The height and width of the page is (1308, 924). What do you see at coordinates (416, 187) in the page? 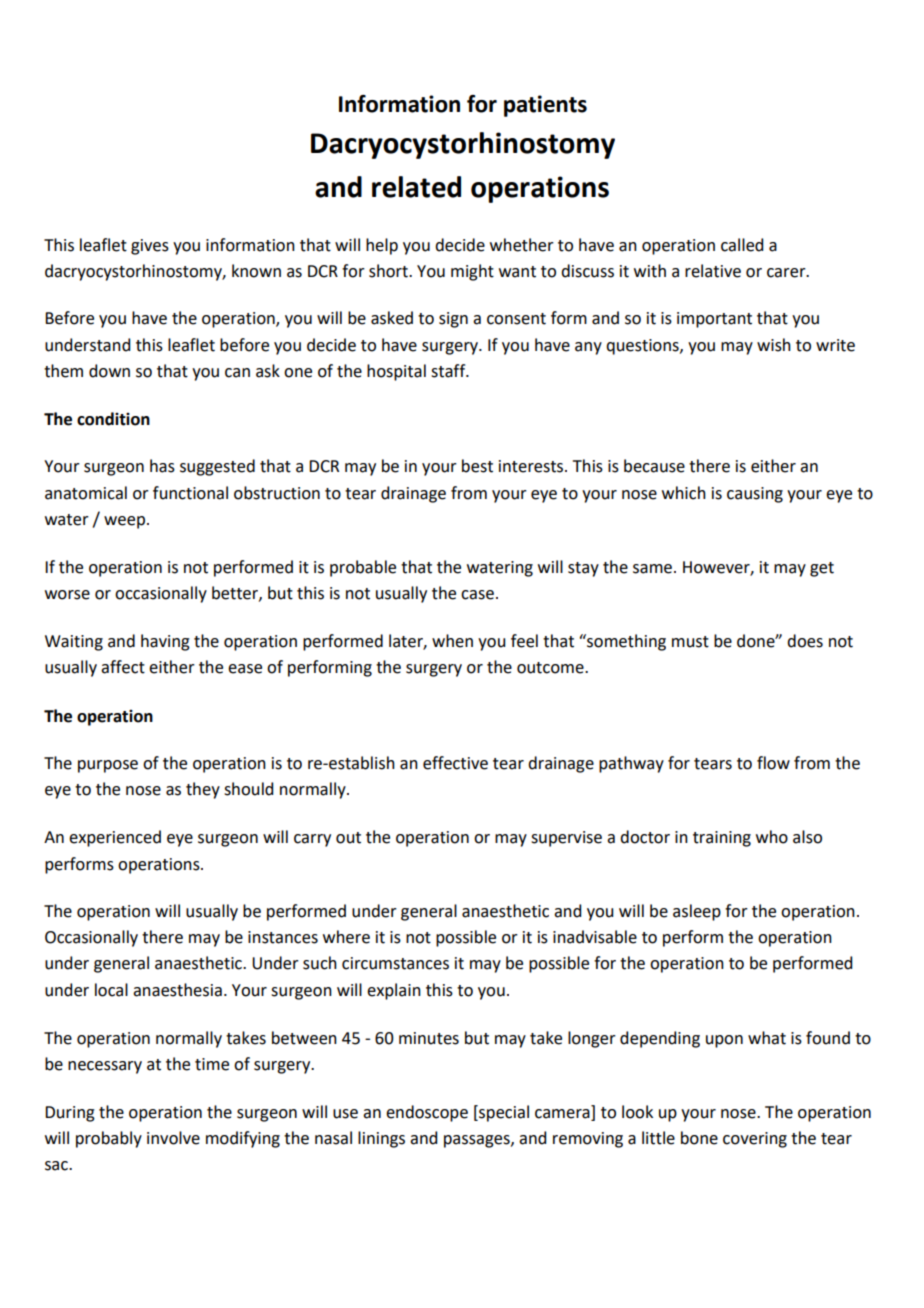
I see `related` at bounding box center [416, 187].
